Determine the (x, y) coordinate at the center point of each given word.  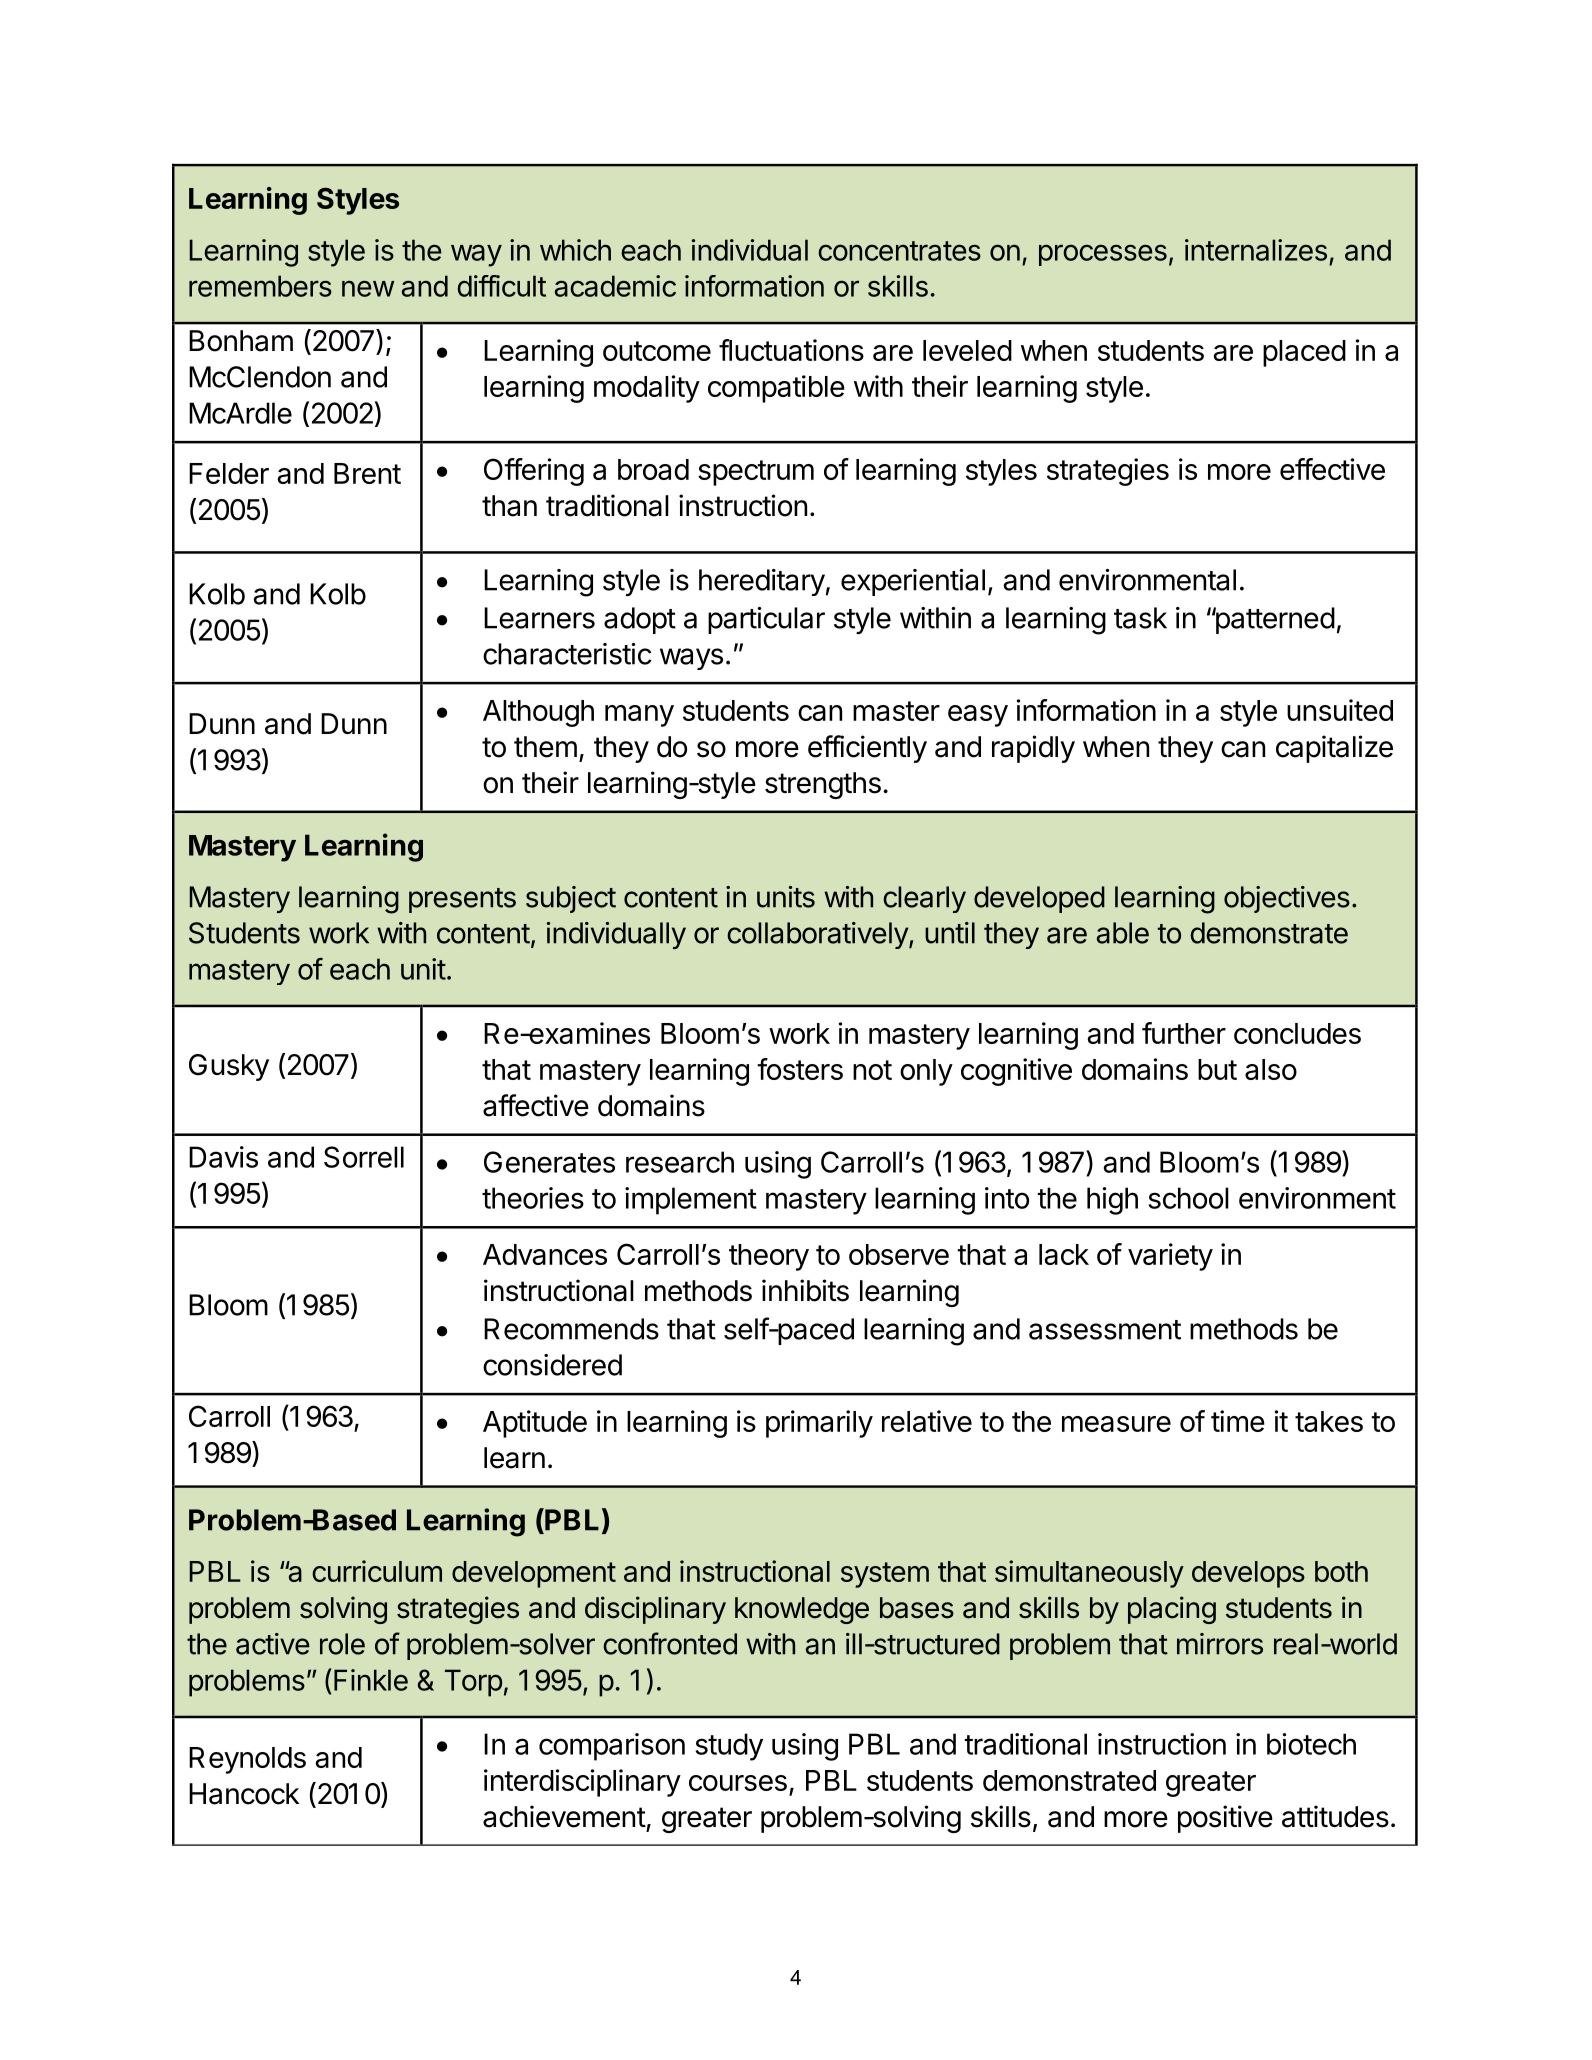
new (368, 288)
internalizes (1256, 250)
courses (738, 1783)
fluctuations (791, 350)
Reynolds (247, 1760)
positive (1225, 1819)
